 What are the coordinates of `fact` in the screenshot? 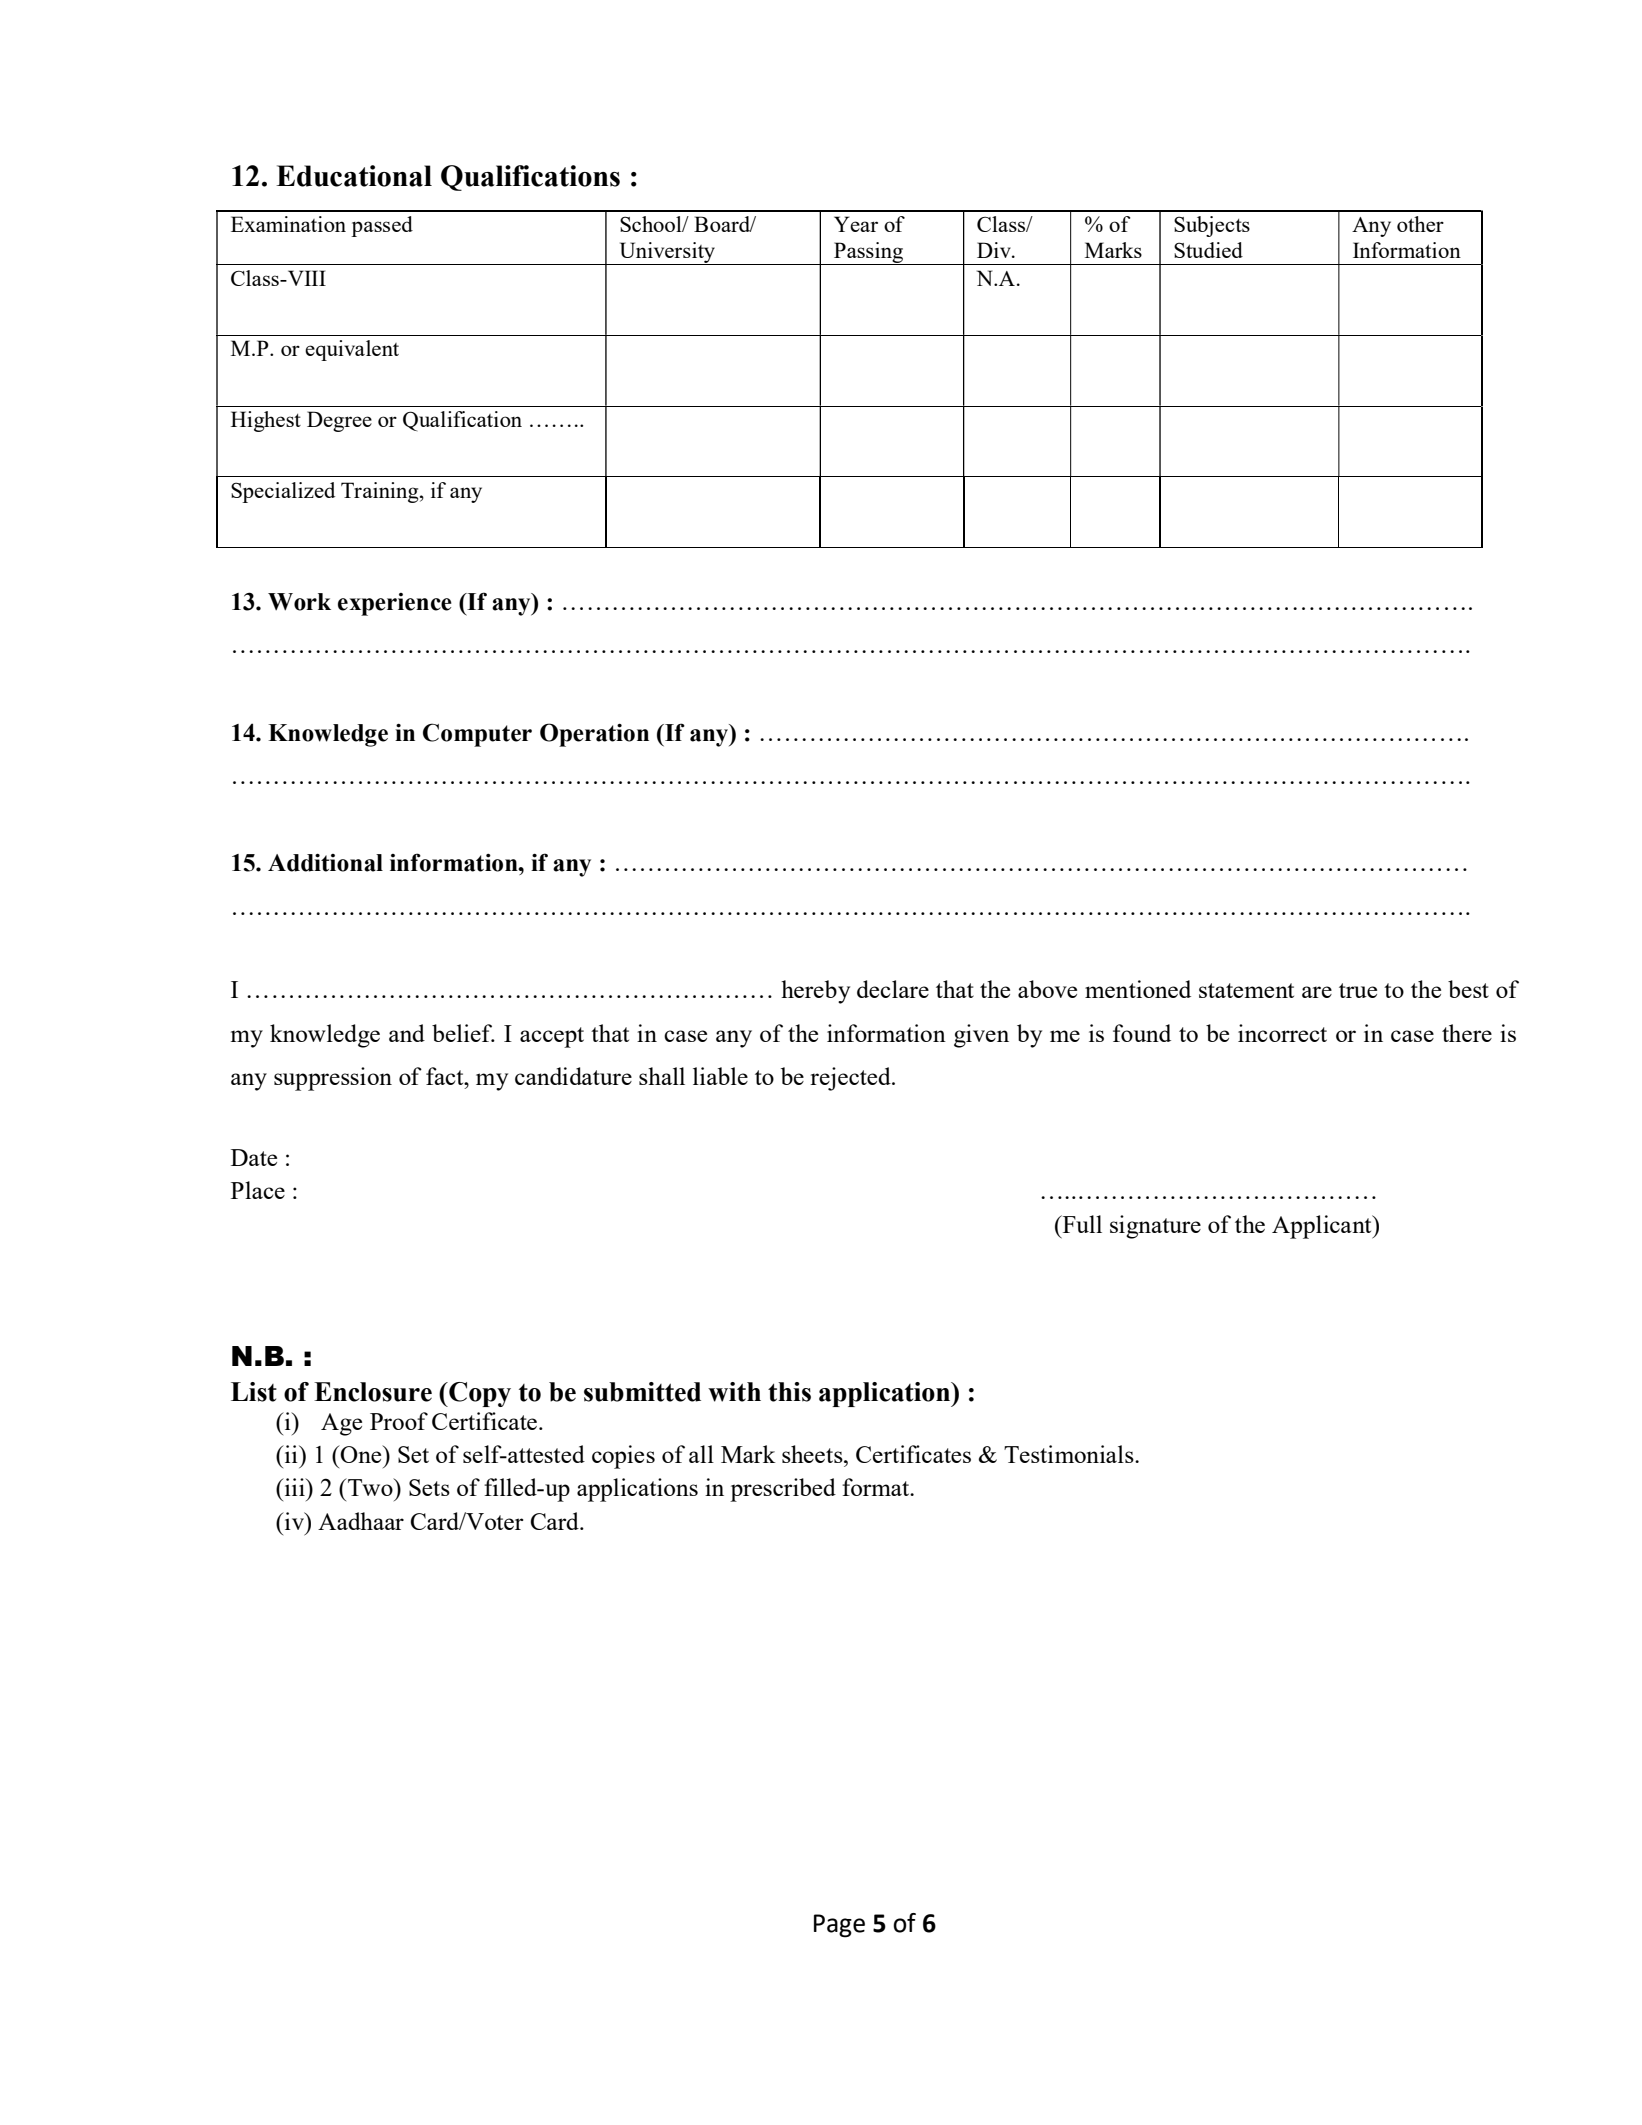 It's located at (446, 1076).
